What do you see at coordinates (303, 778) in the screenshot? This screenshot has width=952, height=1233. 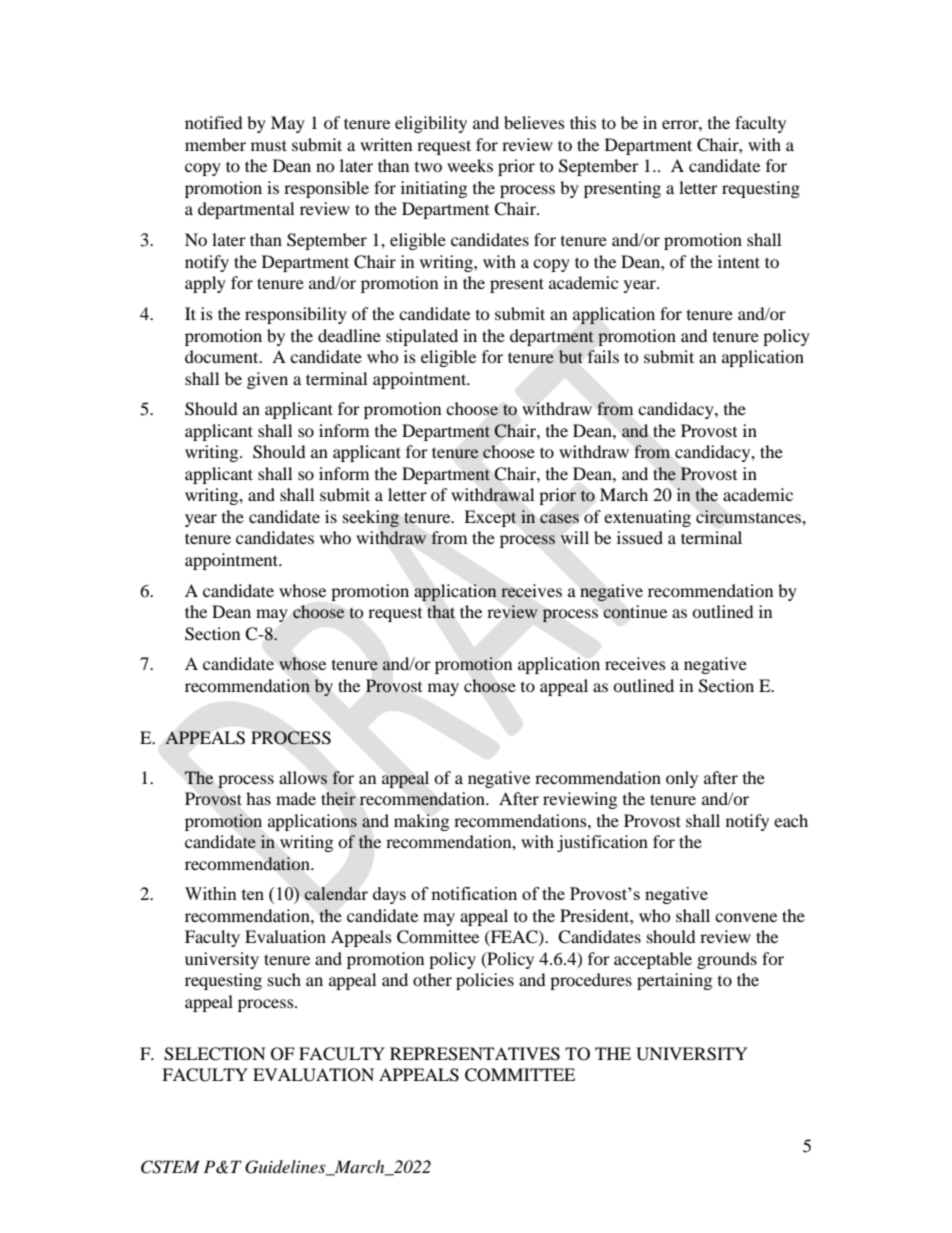 I see `allows` at bounding box center [303, 778].
